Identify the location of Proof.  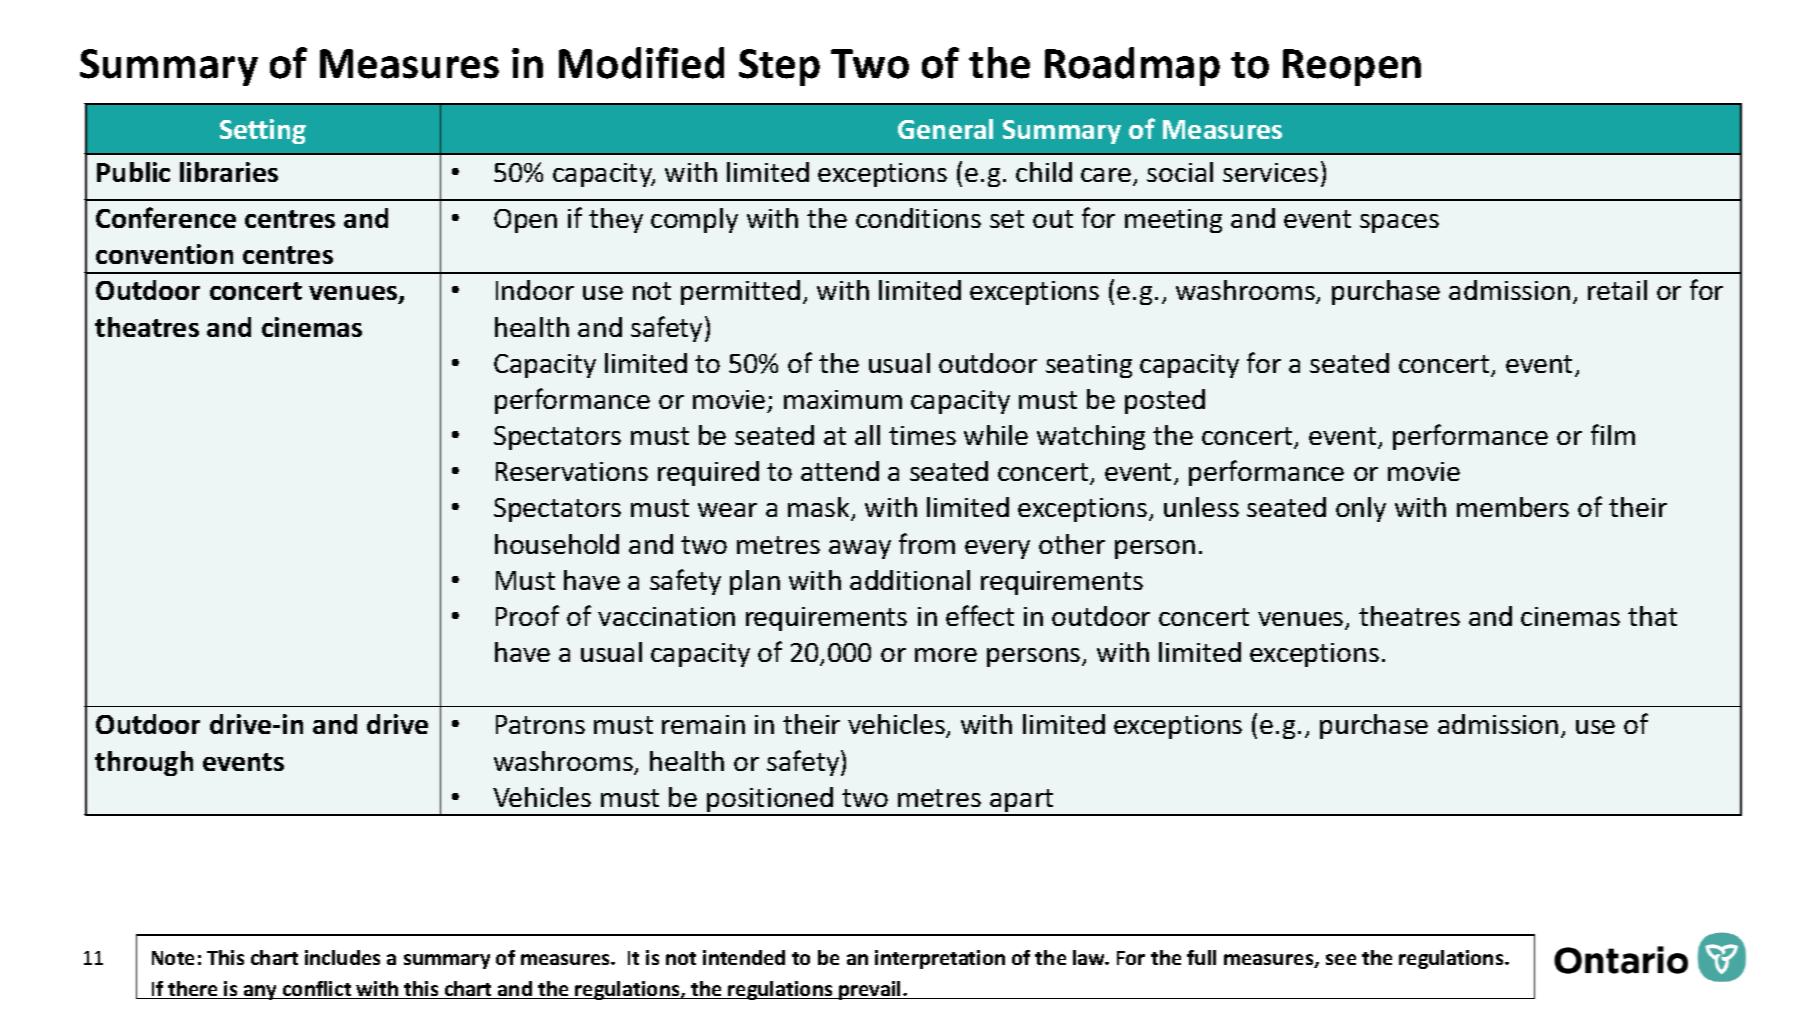
(527, 615).
